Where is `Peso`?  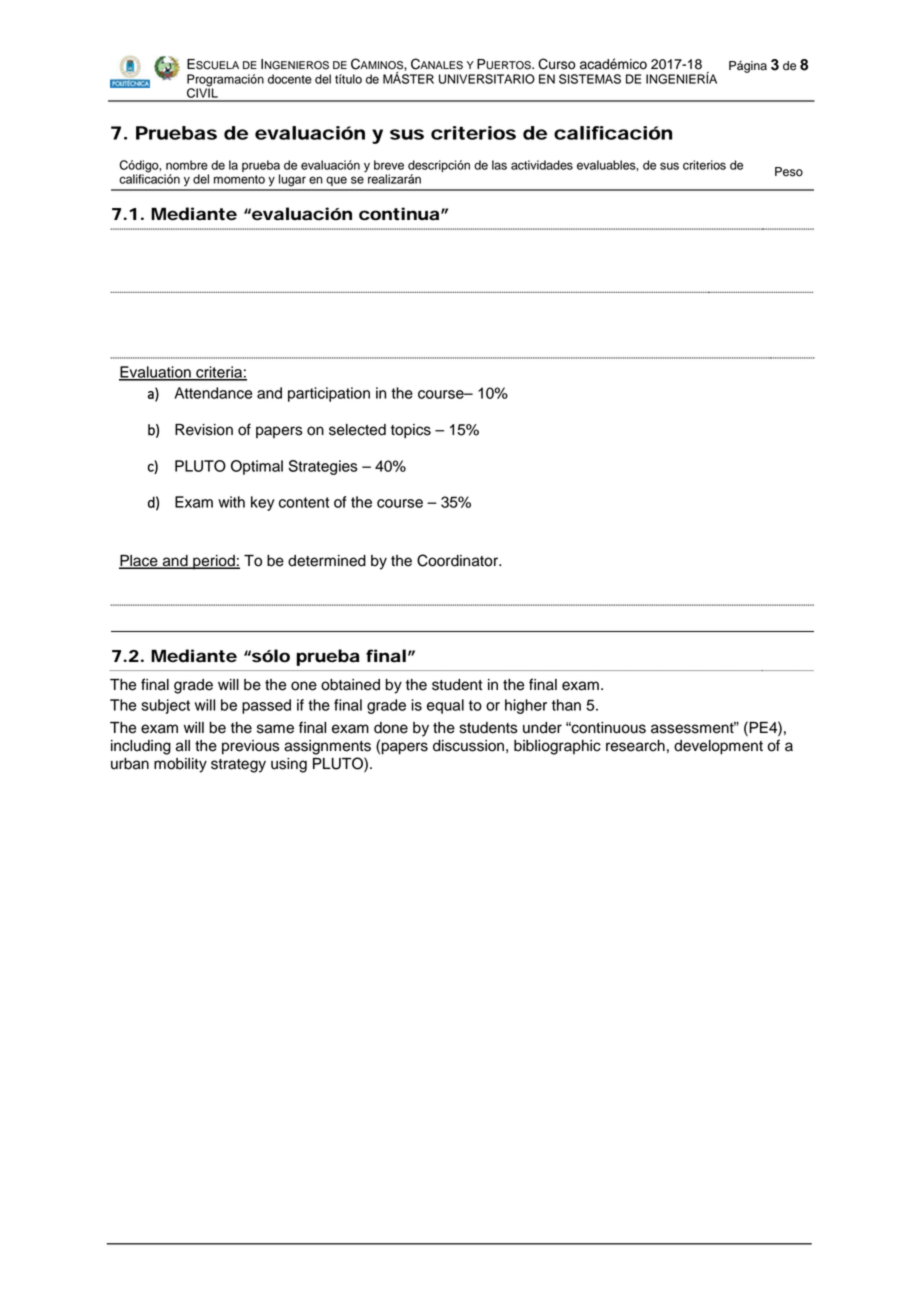 Peso is located at coordinates (789, 172).
